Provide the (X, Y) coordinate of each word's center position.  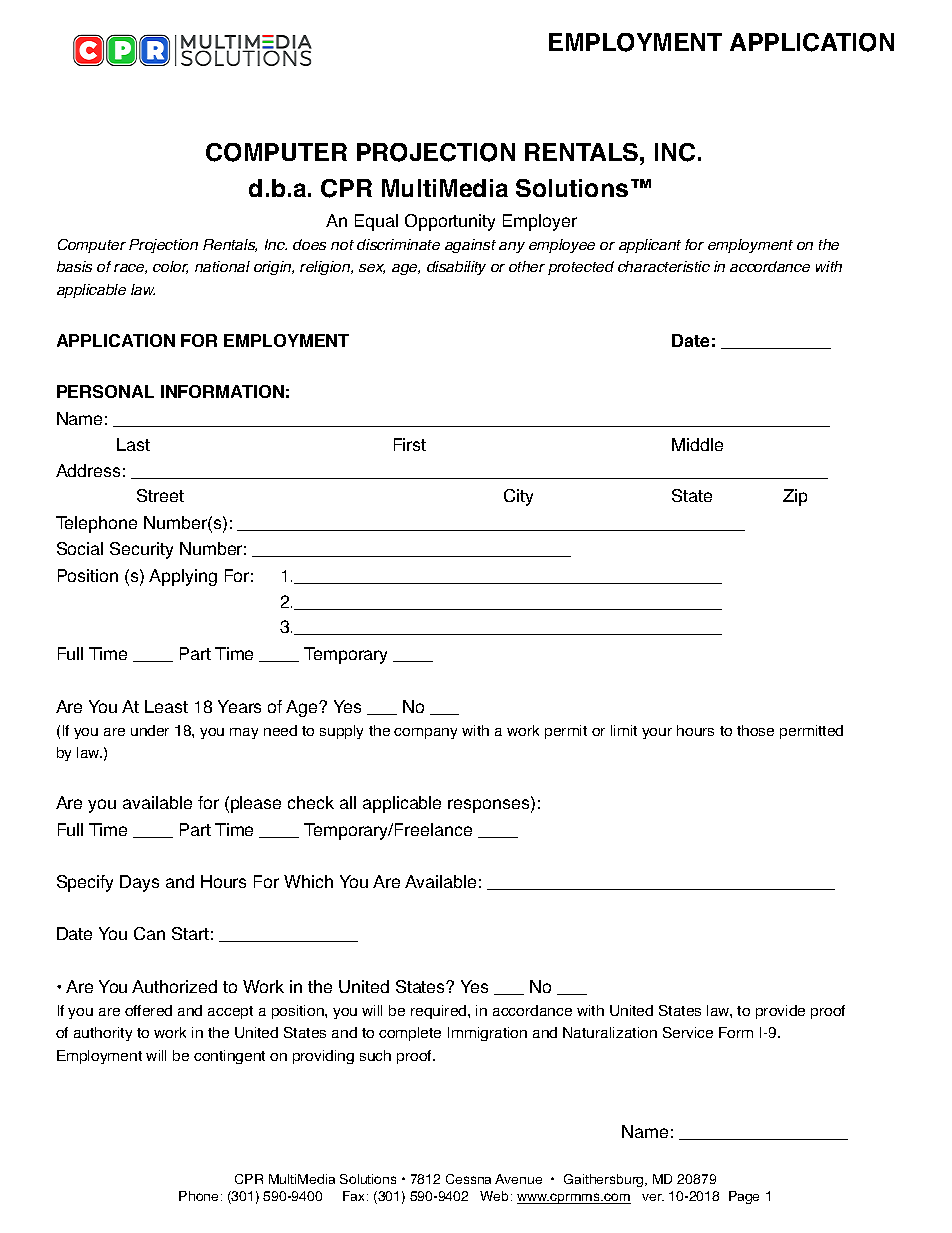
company (425, 733)
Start (190, 933)
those (755, 730)
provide (780, 1012)
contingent (229, 1057)
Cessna (468, 1179)
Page (744, 1197)
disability (456, 268)
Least (166, 706)
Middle (697, 444)
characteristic (664, 266)
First (410, 444)
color (170, 267)
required (440, 1012)
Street (160, 495)
